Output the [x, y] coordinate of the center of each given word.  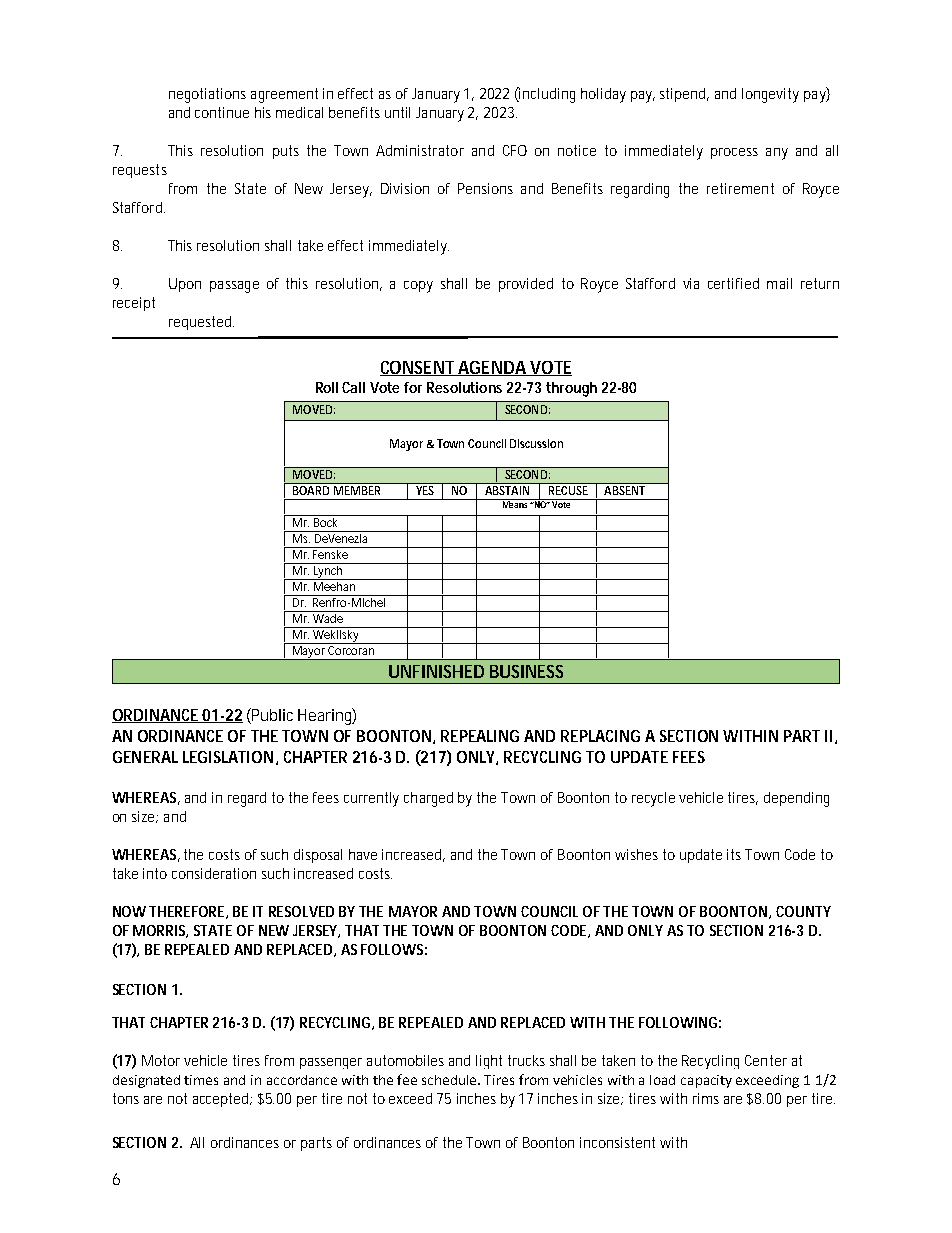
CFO [515, 150]
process [734, 153]
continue [222, 112]
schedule [451, 1080]
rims [706, 1098]
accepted [222, 1100]
